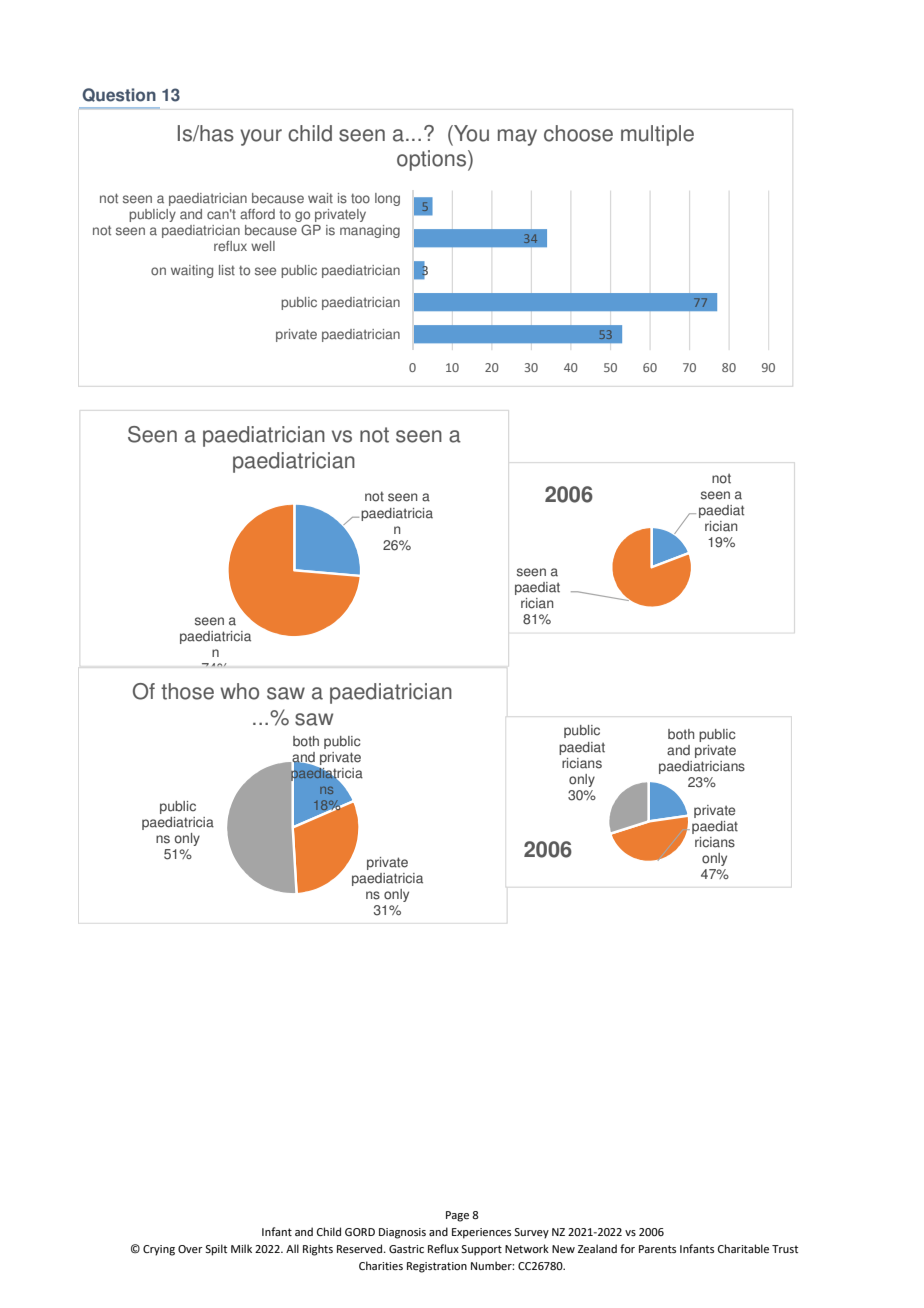 The width and height of the document is (924, 1308). I want to click on those, so click(187, 691).
